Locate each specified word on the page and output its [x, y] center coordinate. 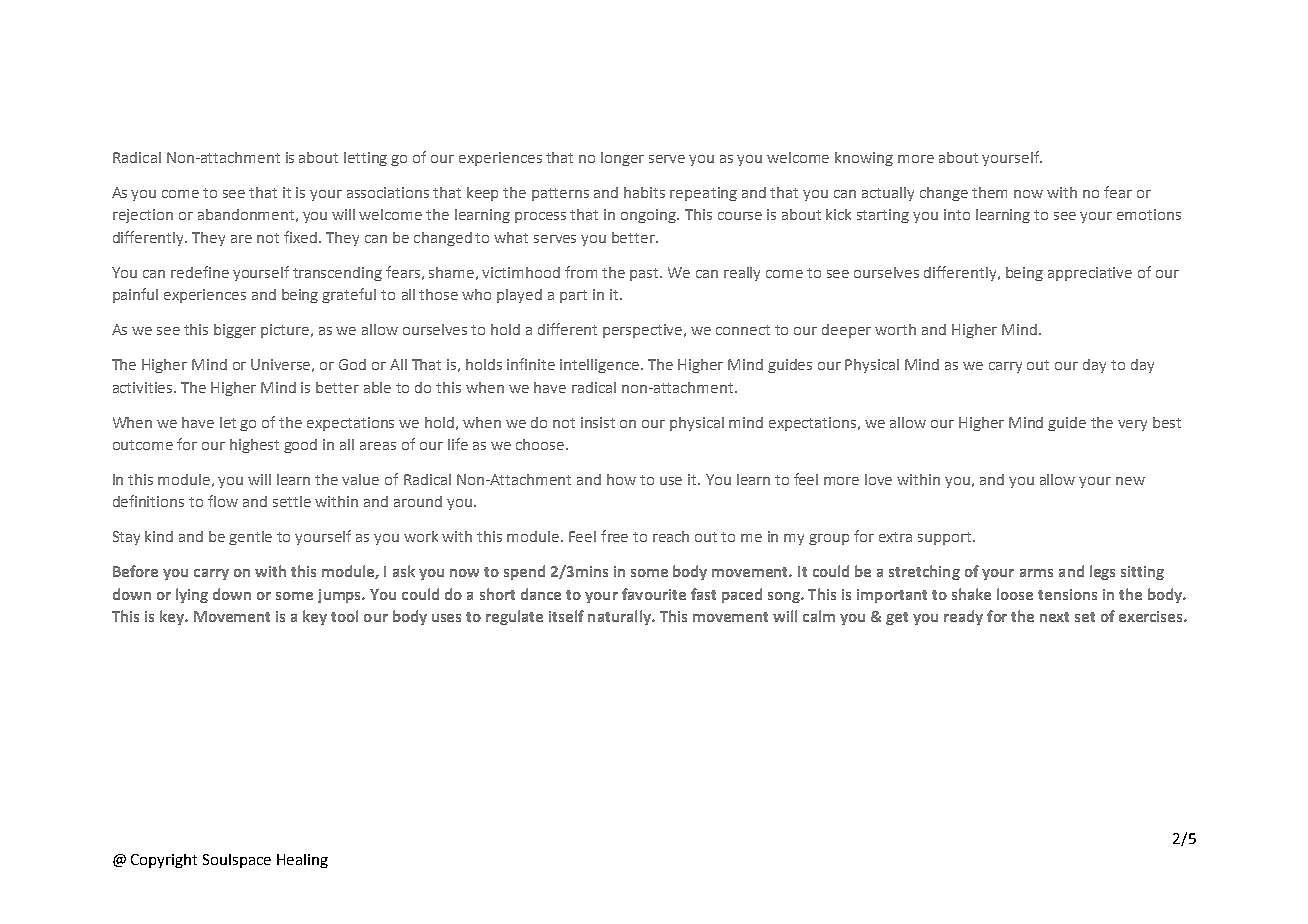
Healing [302, 861]
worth [895, 329]
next [1054, 617]
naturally [620, 617]
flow [223, 501]
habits [644, 192]
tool [344, 616]
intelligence [601, 366]
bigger [235, 331]
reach [671, 536]
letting [365, 159]
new [1130, 481]
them [989, 192]
